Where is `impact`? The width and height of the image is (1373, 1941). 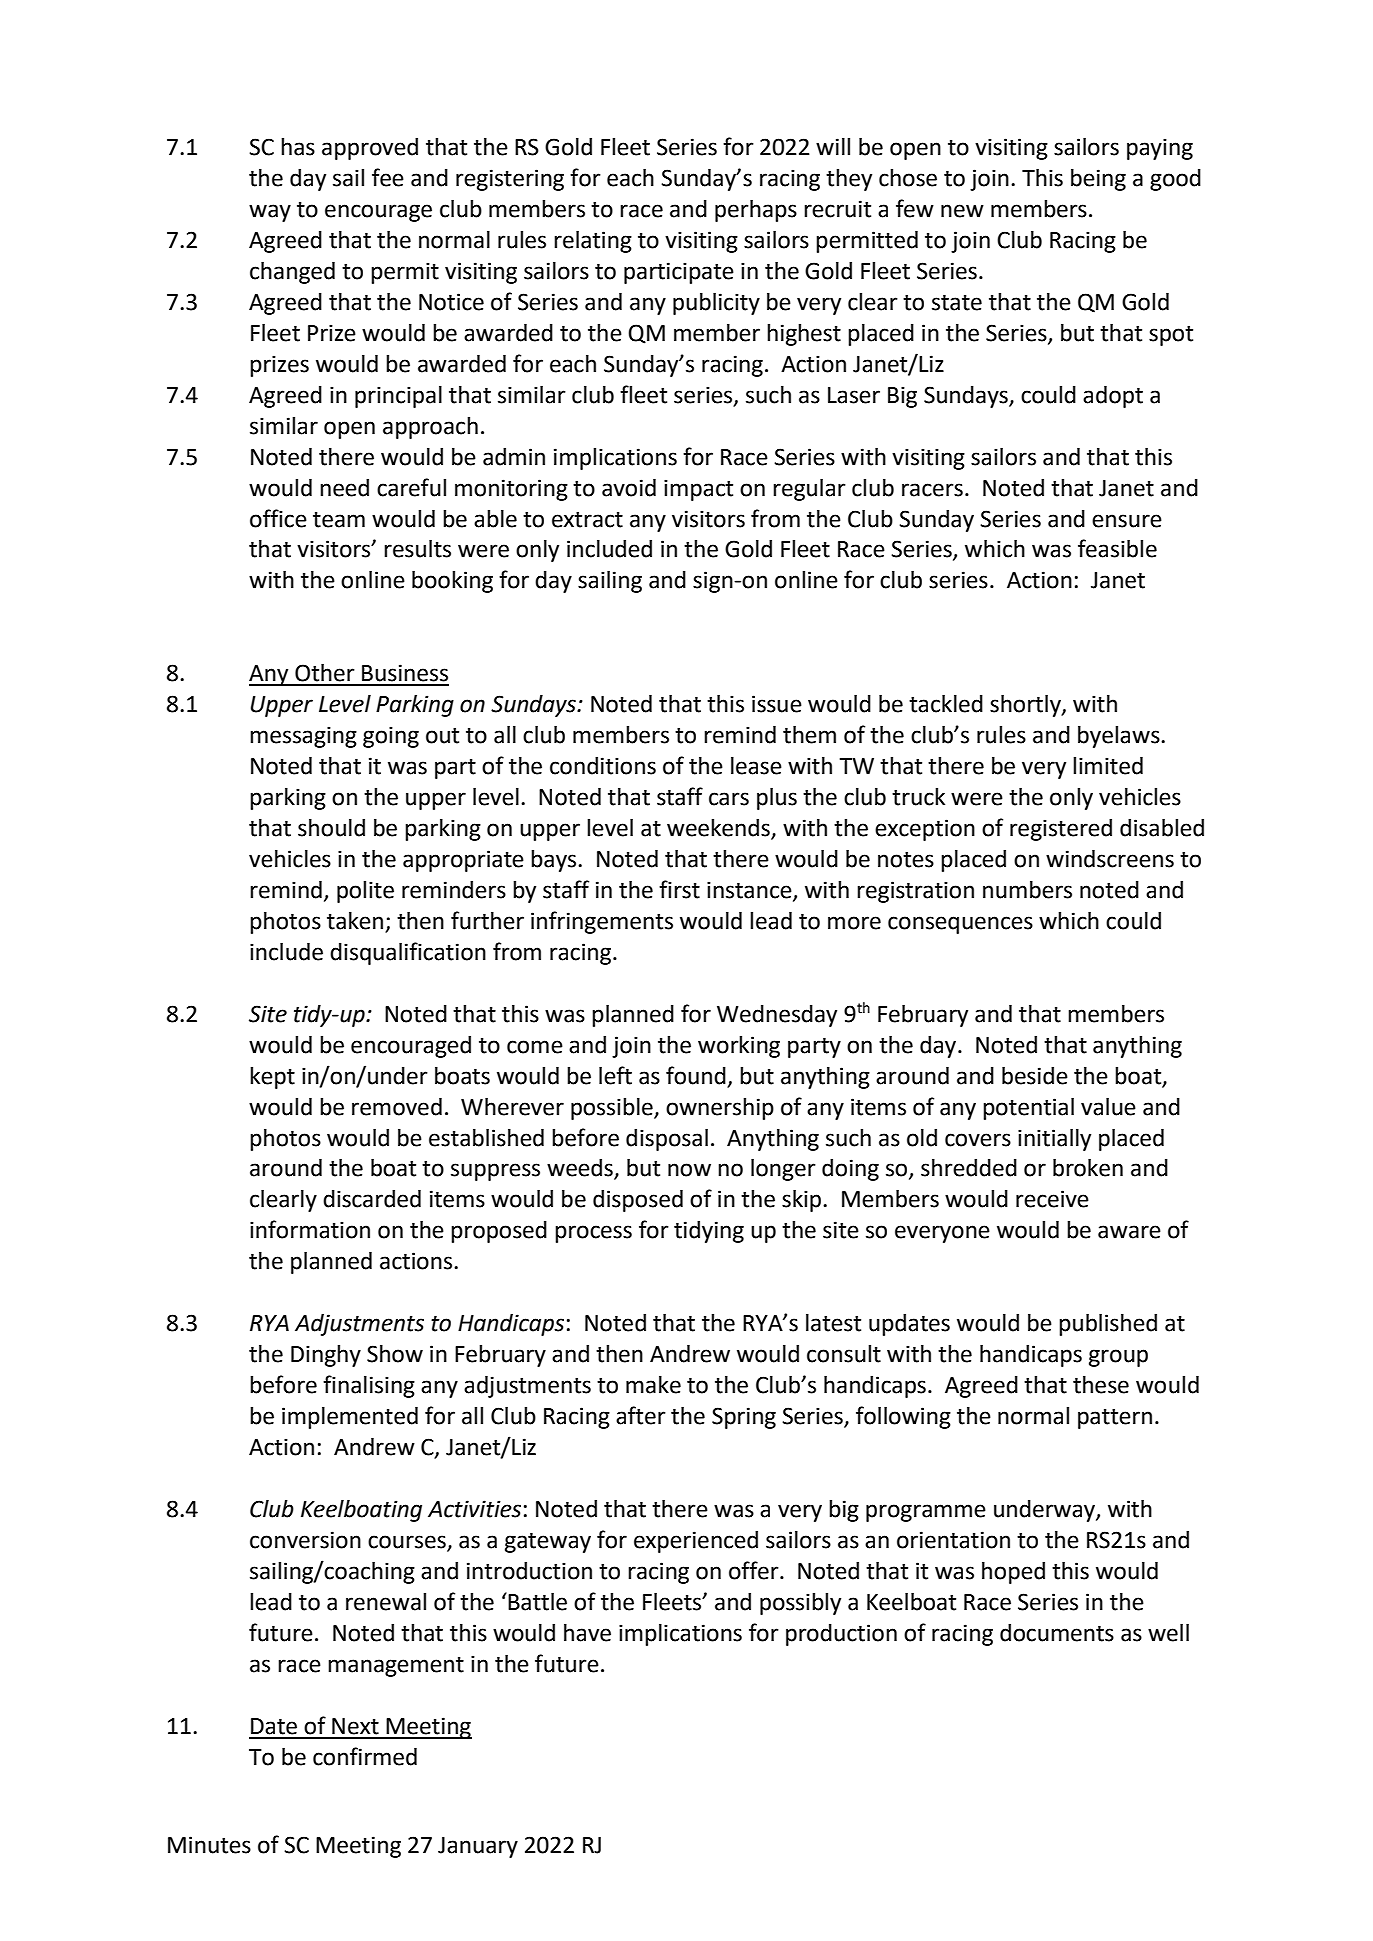 impact is located at coordinates (698, 490).
